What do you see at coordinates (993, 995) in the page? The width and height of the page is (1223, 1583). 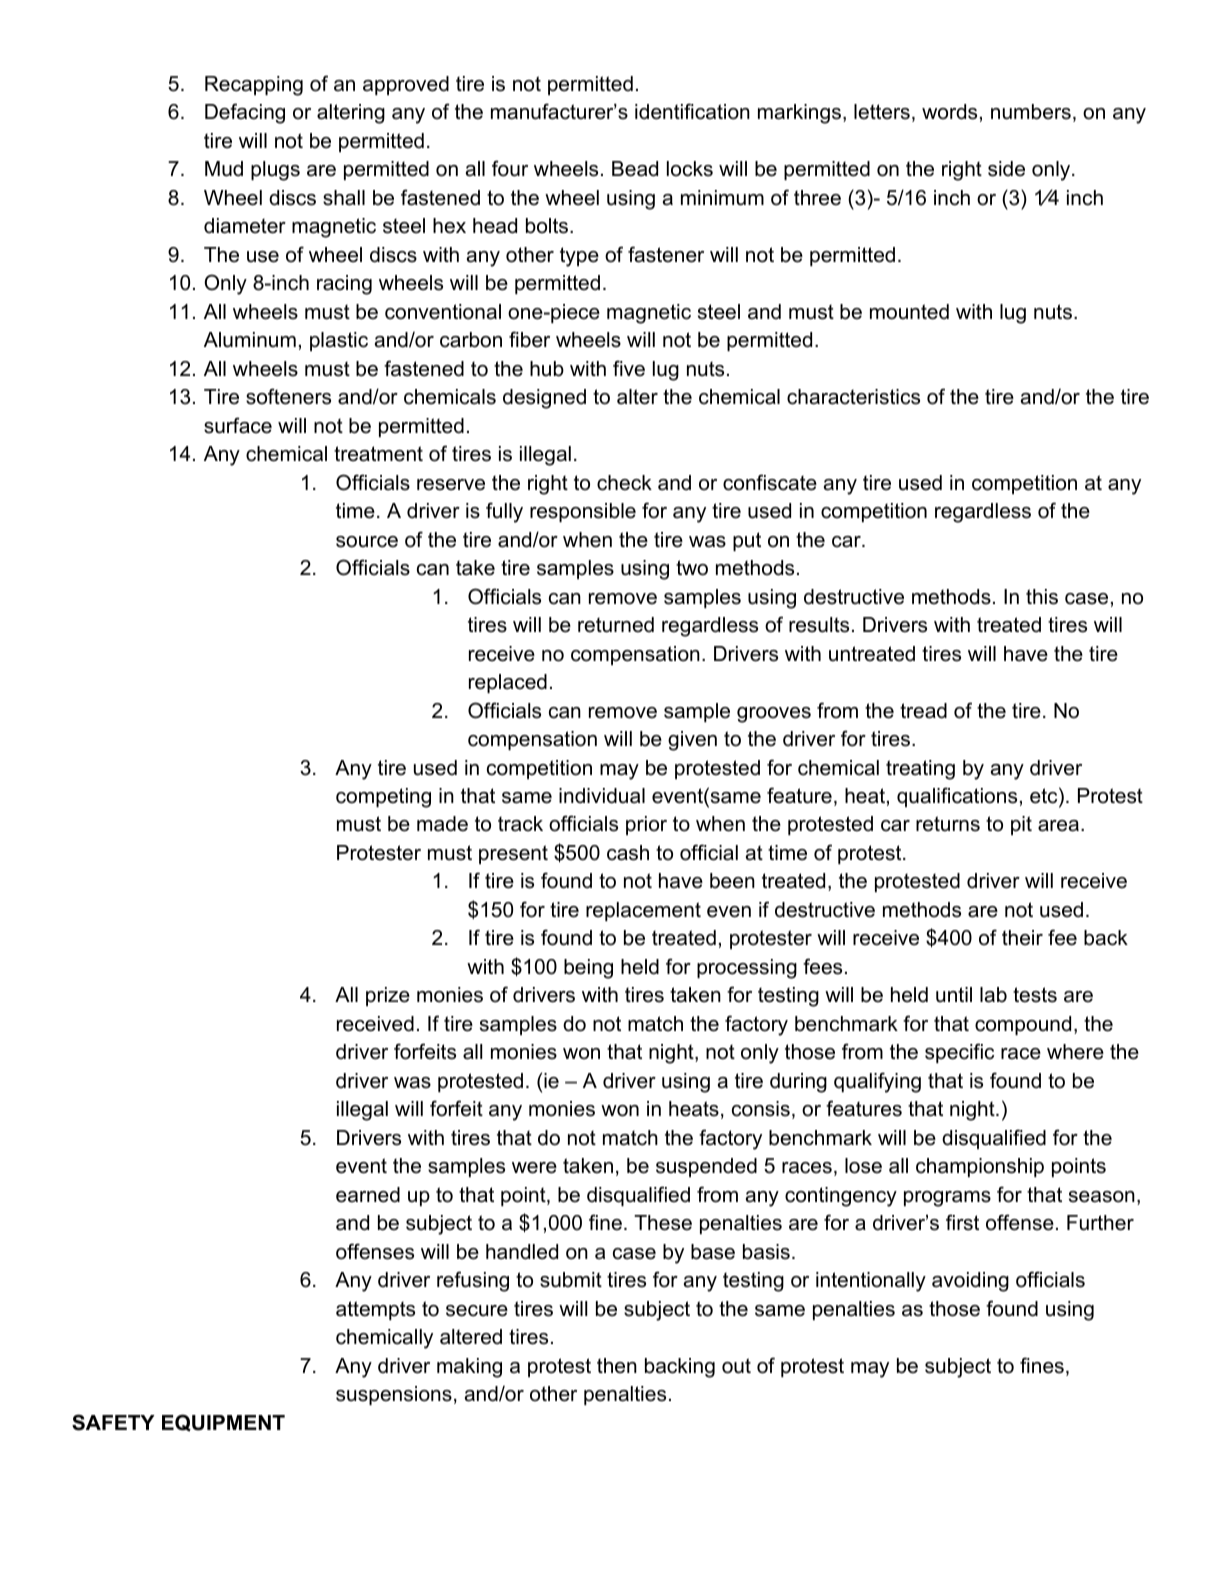 I see `lab` at bounding box center [993, 995].
